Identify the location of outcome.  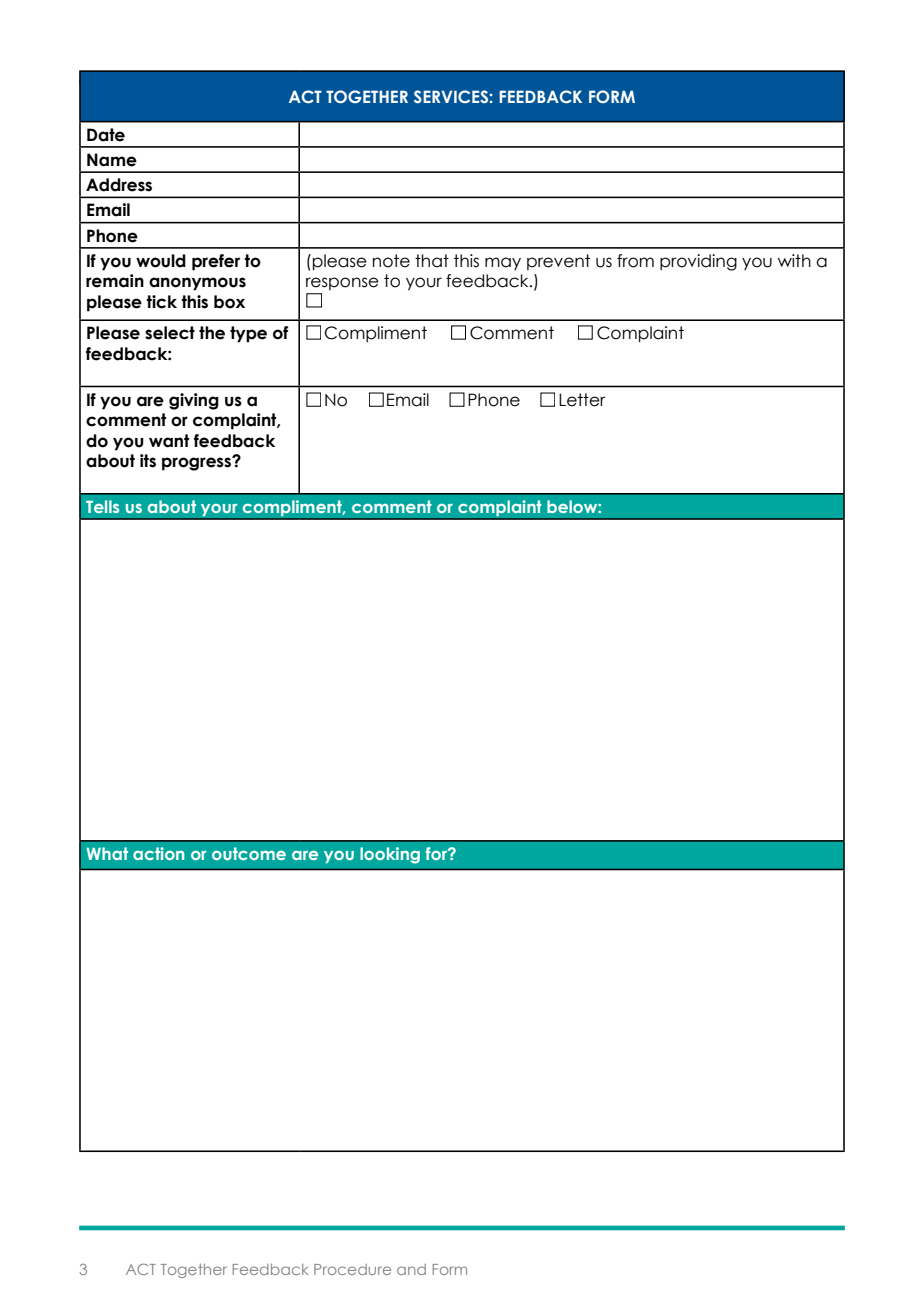
(249, 853).
